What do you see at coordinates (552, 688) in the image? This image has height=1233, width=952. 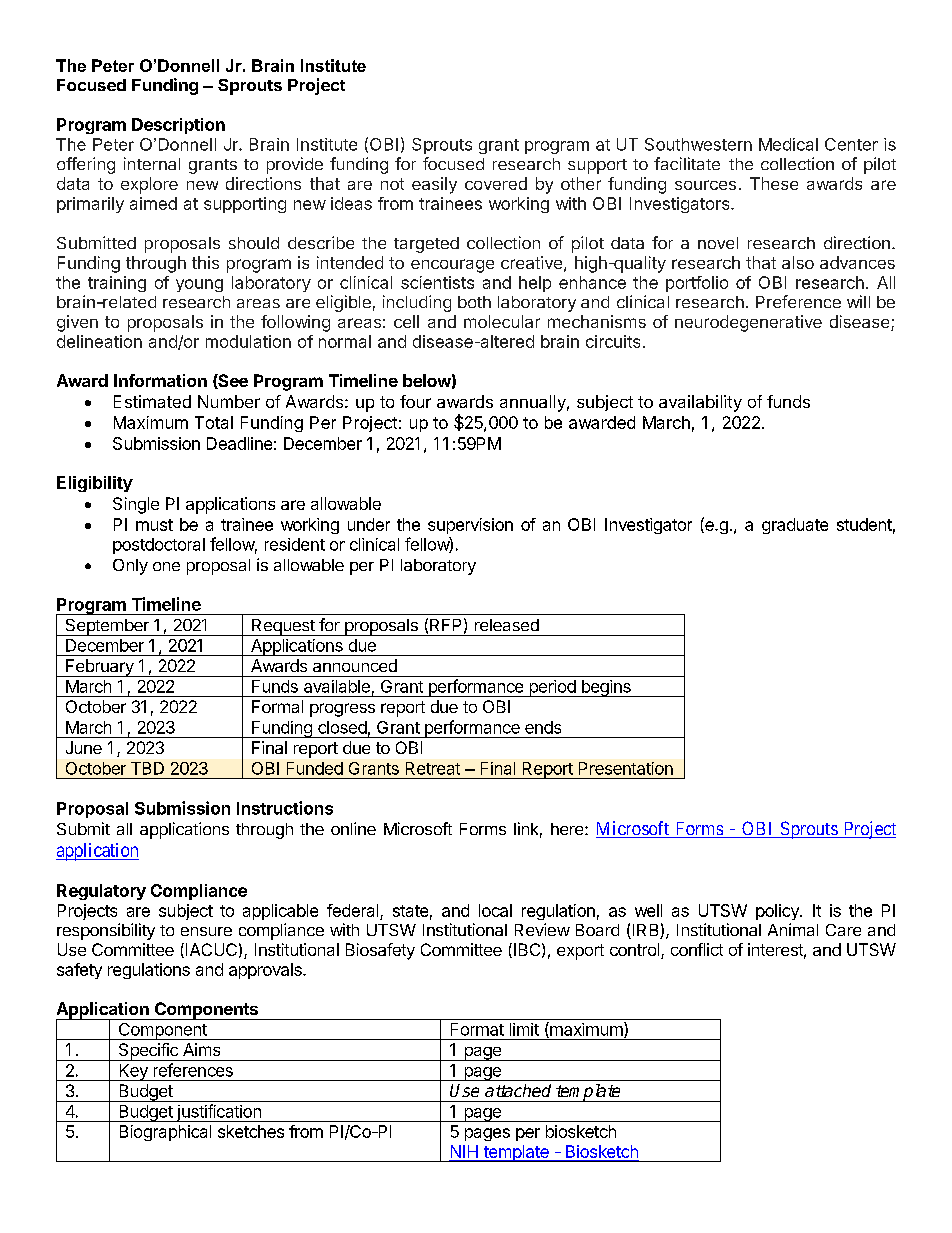 I see `period` at bounding box center [552, 688].
